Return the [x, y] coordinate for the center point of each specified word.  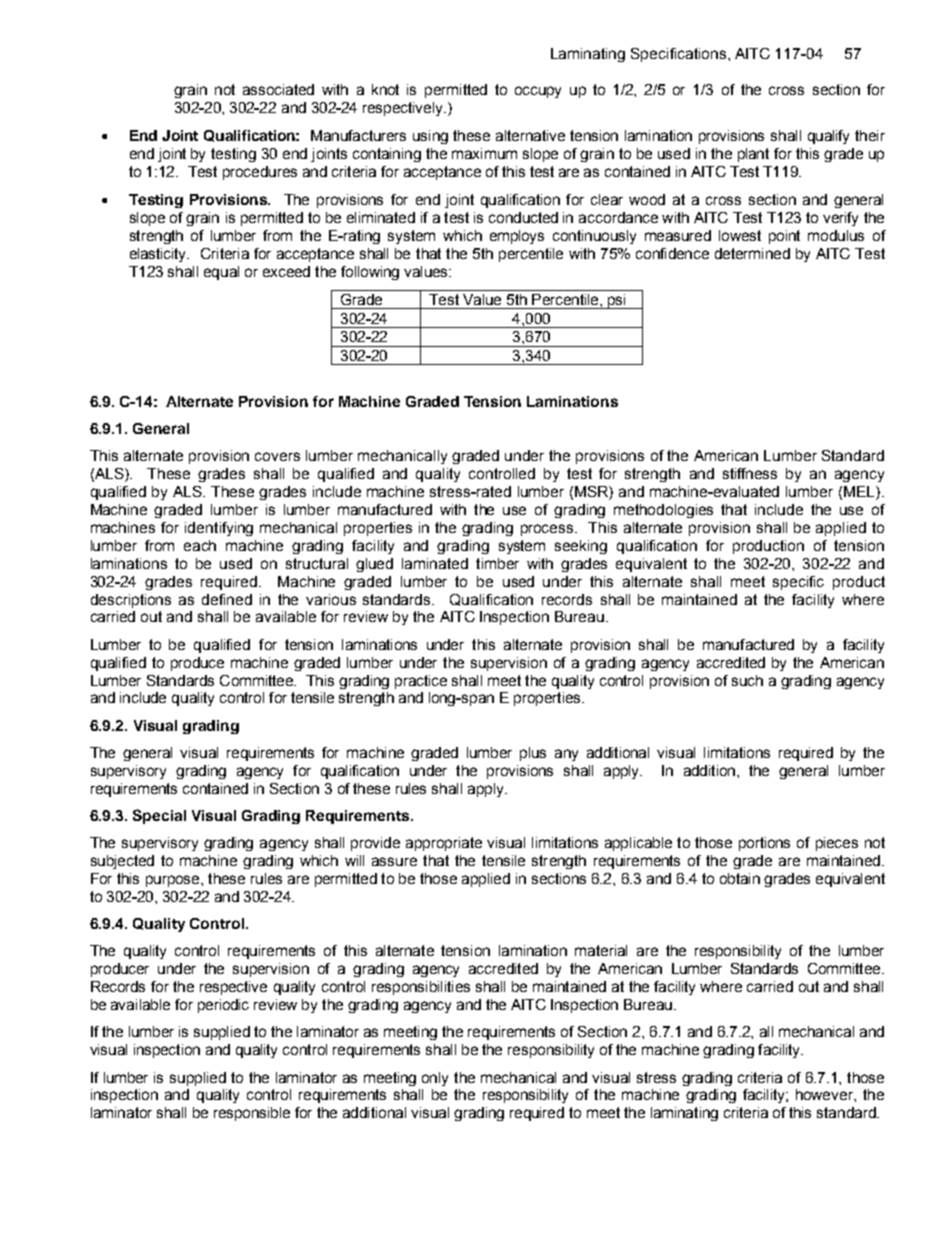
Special [159, 816]
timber [497, 563]
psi [617, 301]
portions [764, 844]
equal [221, 273]
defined [227, 599]
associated [278, 89]
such [747, 680]
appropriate [444, 844]
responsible [252, 1114]
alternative [530, 135]
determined [752, 253]
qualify [828, 137]
